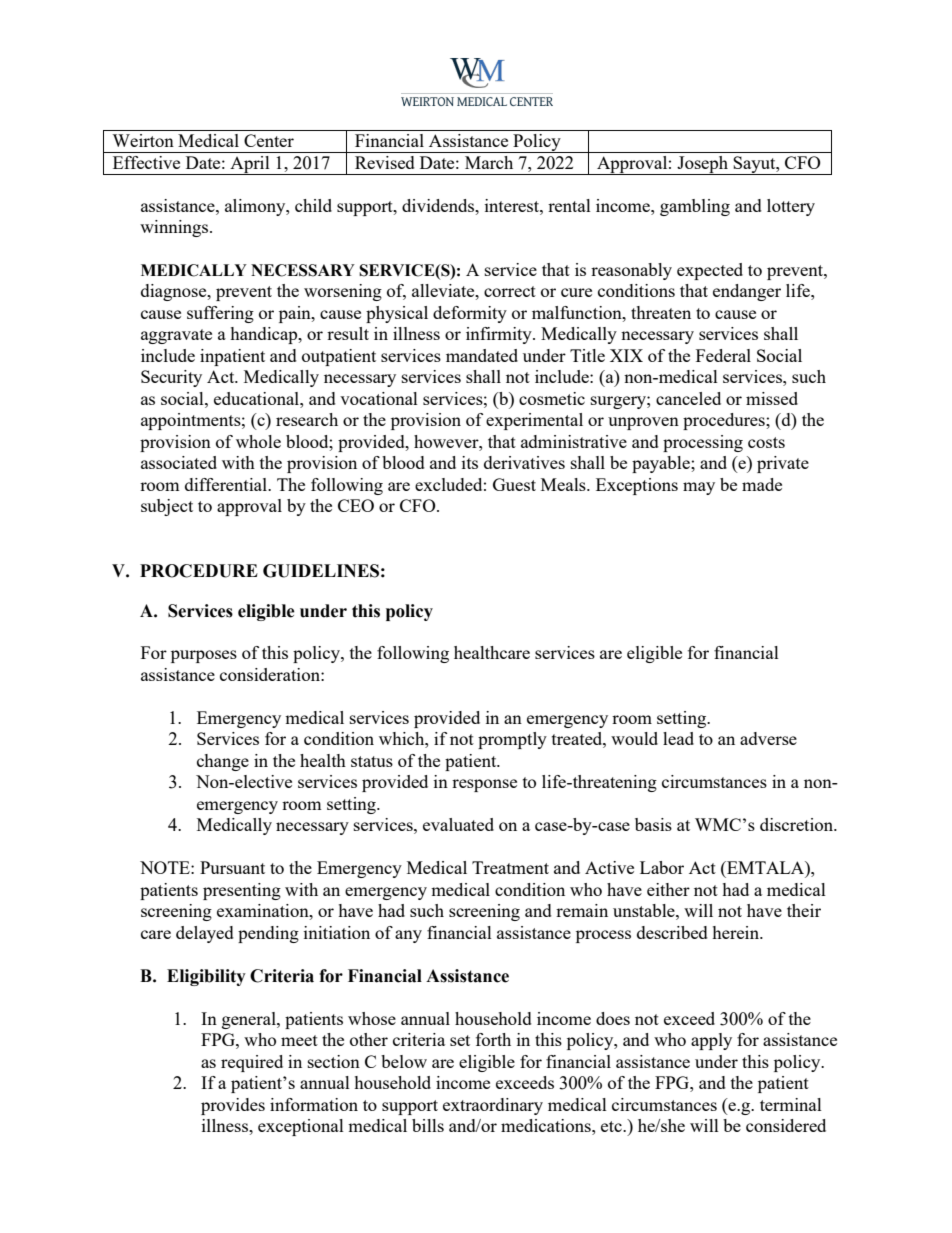 The image size is (952, 1233). What do you see at coordinates (723, 355) in the screenshot?
I see `Federal` at bounding box center [723, 355].
